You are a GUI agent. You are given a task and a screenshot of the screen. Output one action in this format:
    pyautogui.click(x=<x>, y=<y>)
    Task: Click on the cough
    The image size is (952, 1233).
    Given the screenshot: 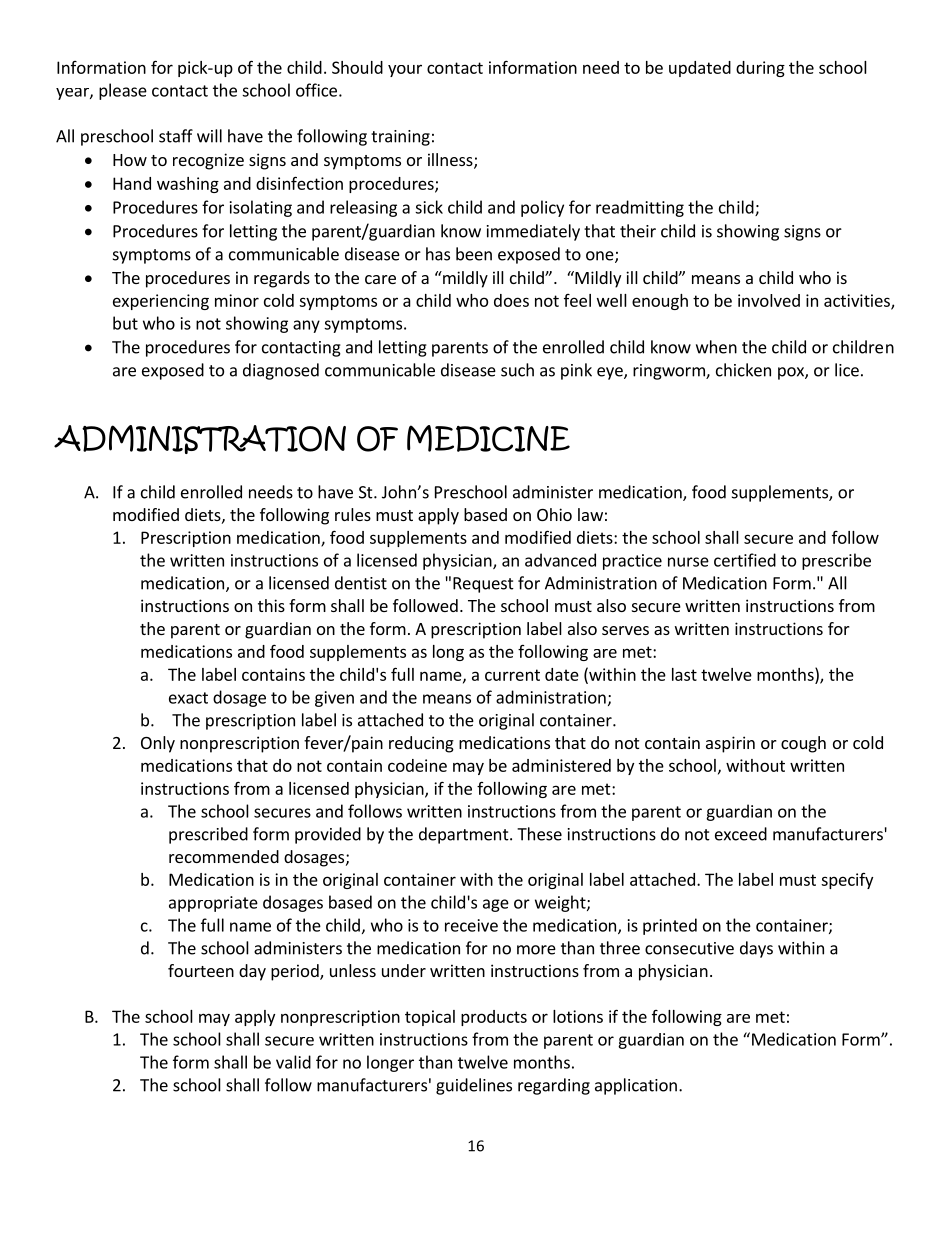 What is the action you would take?
    pyautogui.click(x=803, y=744)
